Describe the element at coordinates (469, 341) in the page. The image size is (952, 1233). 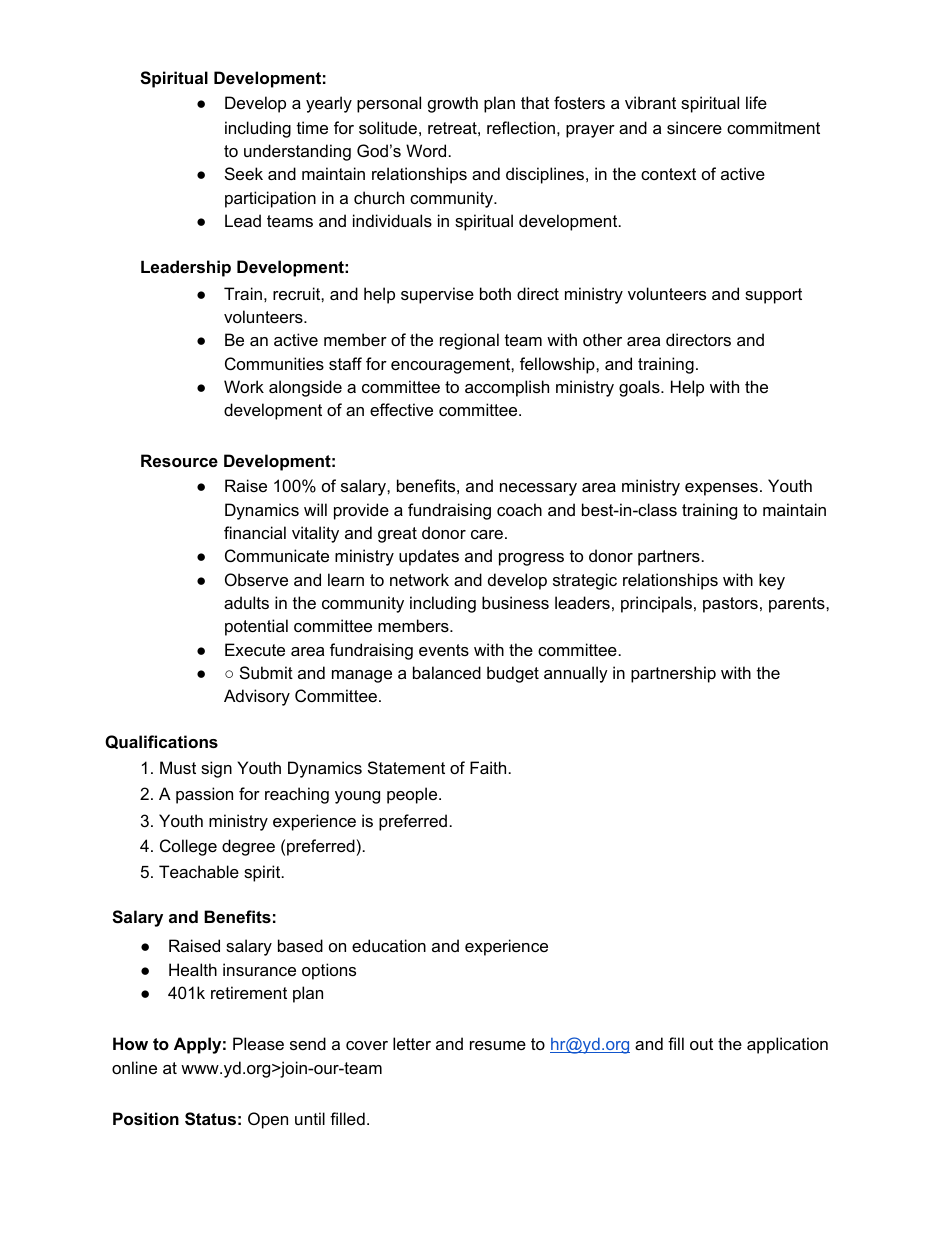
I see `regional` at that location.
